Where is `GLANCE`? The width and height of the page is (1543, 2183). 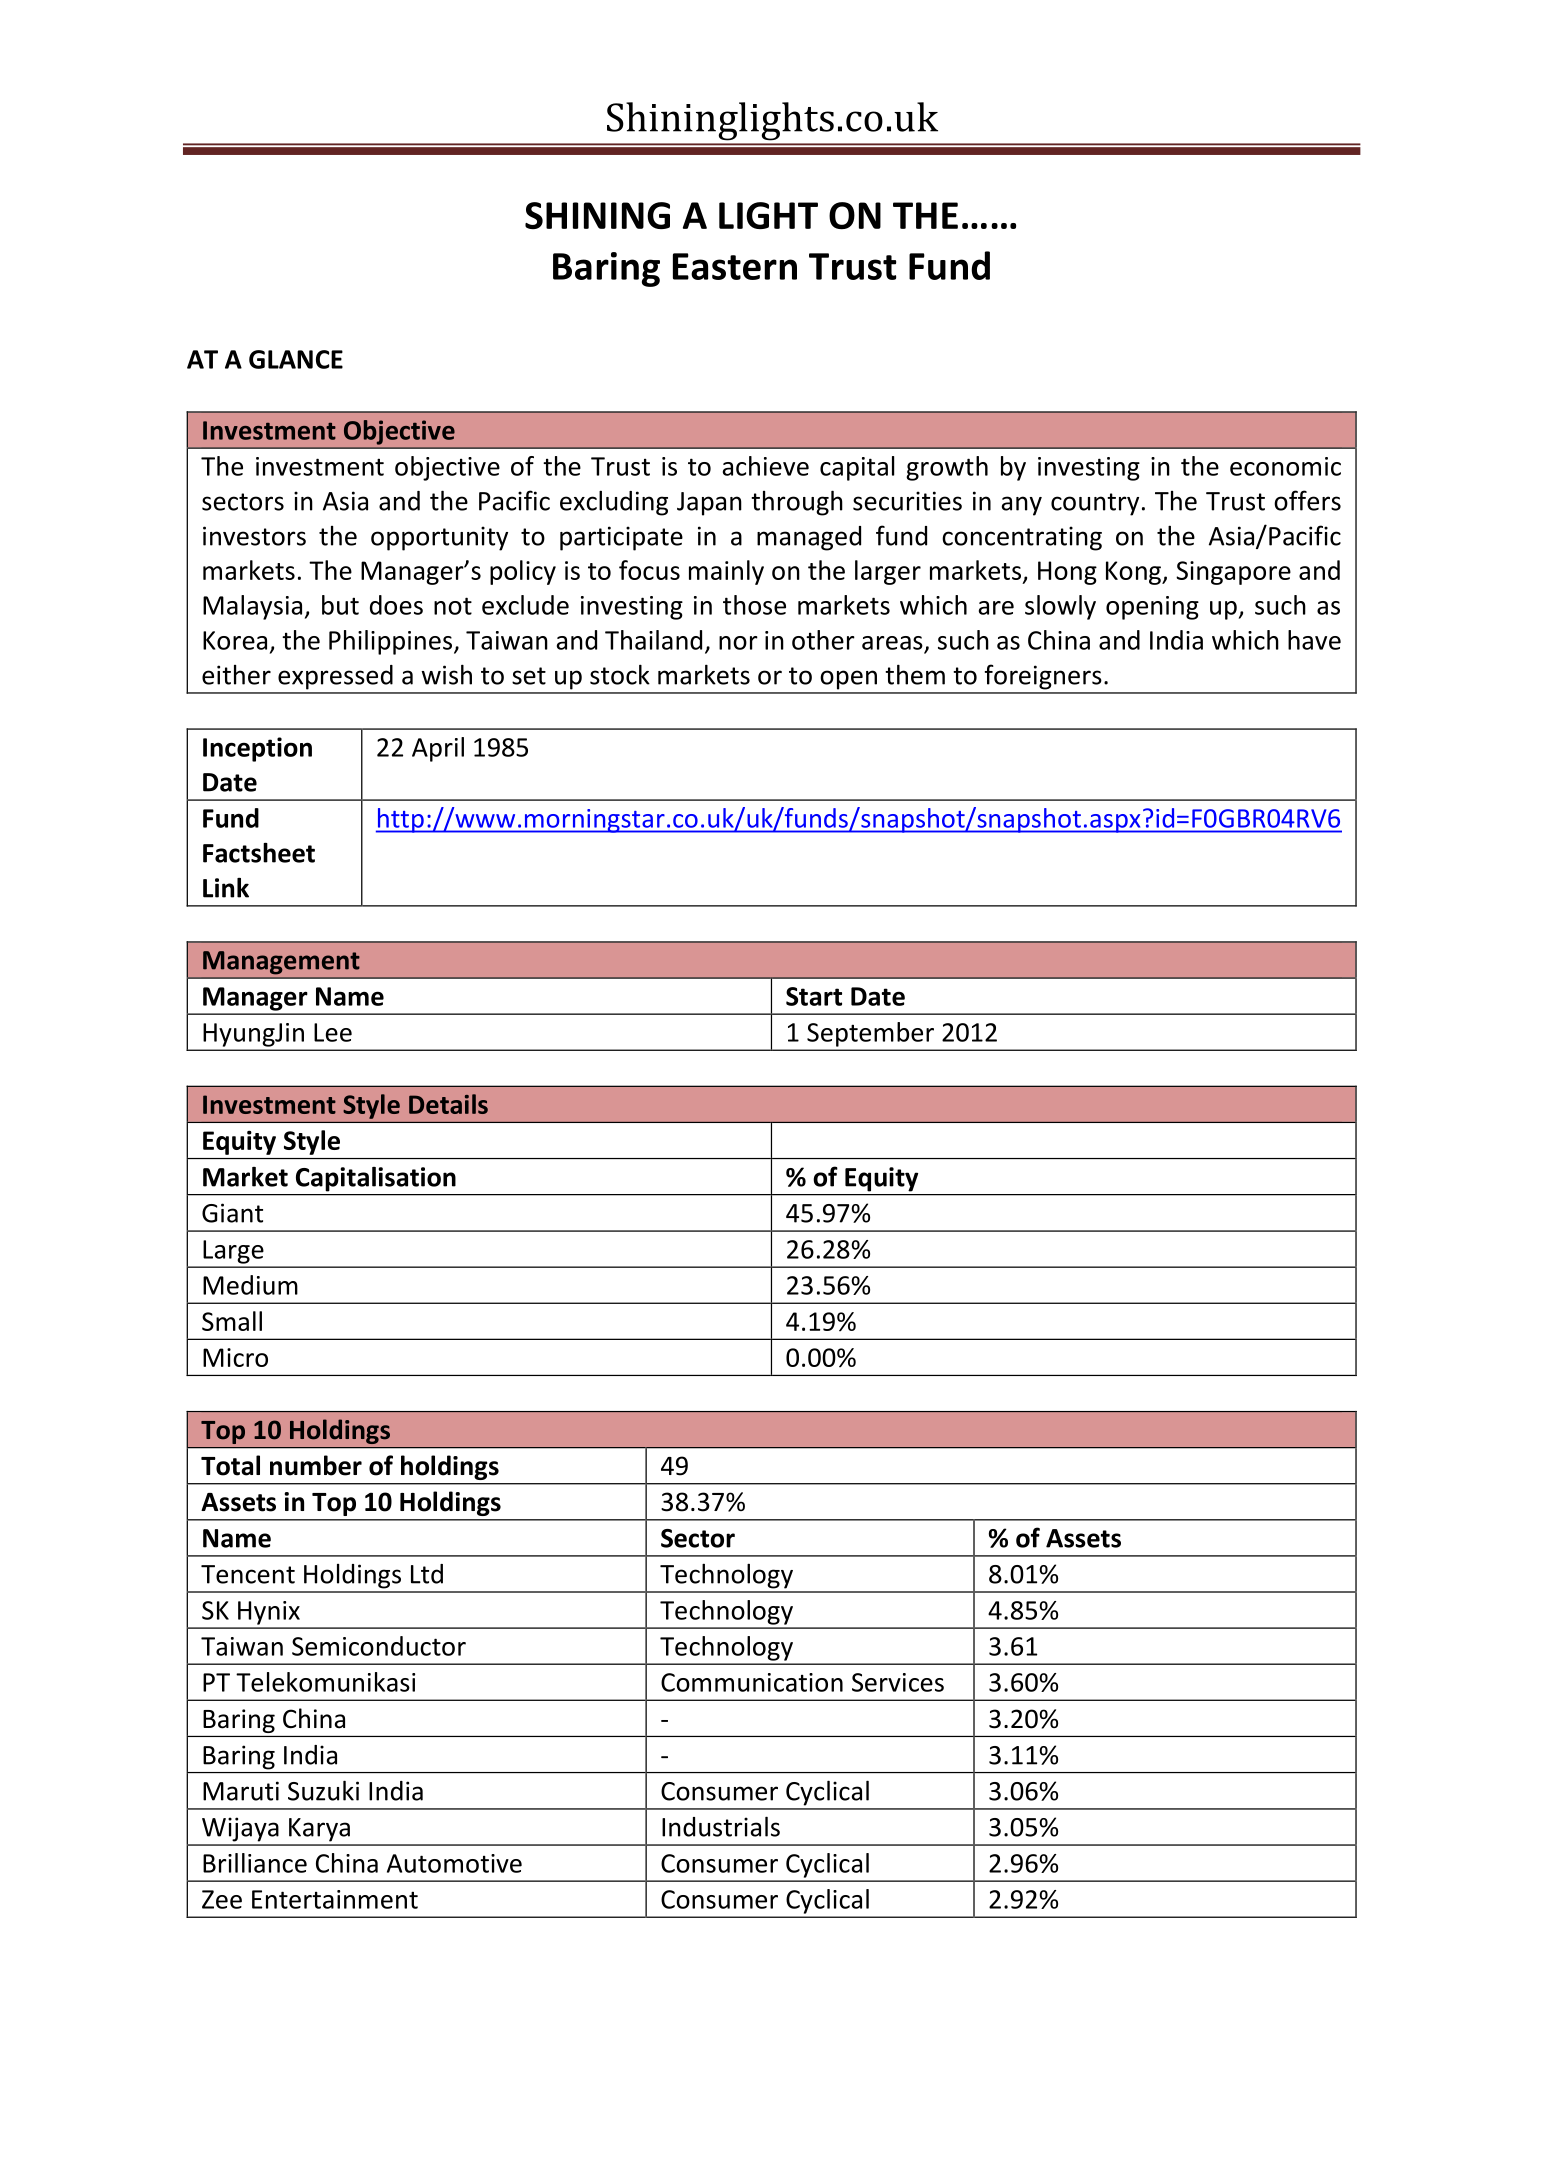 GLANCE is located at coordinates (296, 359).
